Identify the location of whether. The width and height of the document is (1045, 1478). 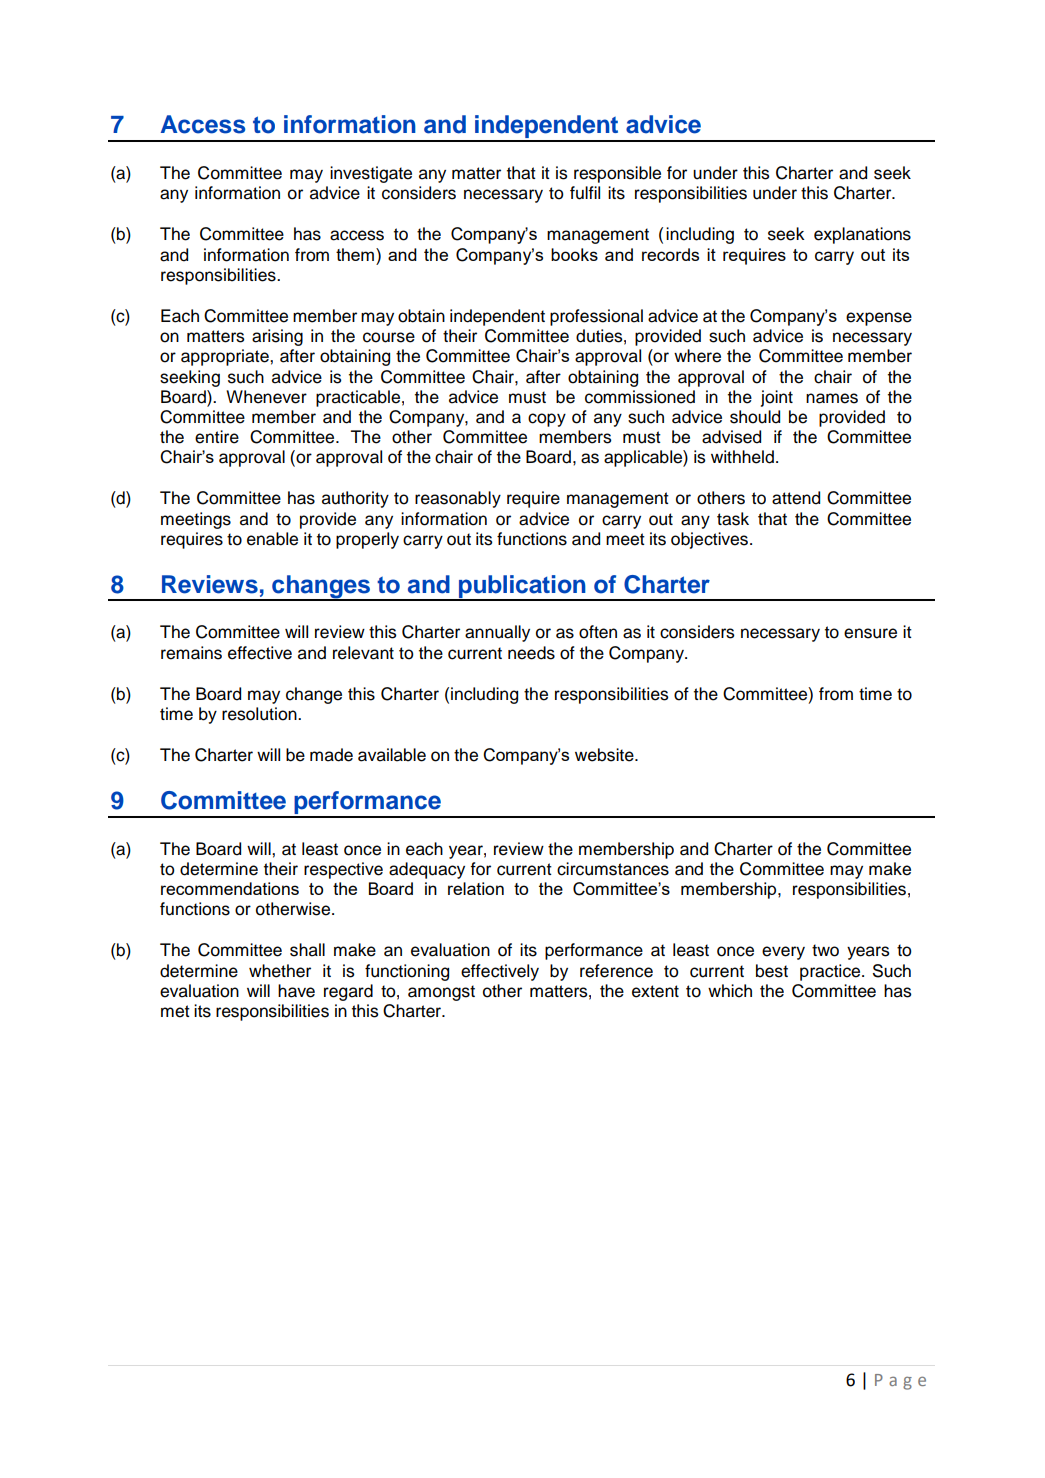
(280, 971).
